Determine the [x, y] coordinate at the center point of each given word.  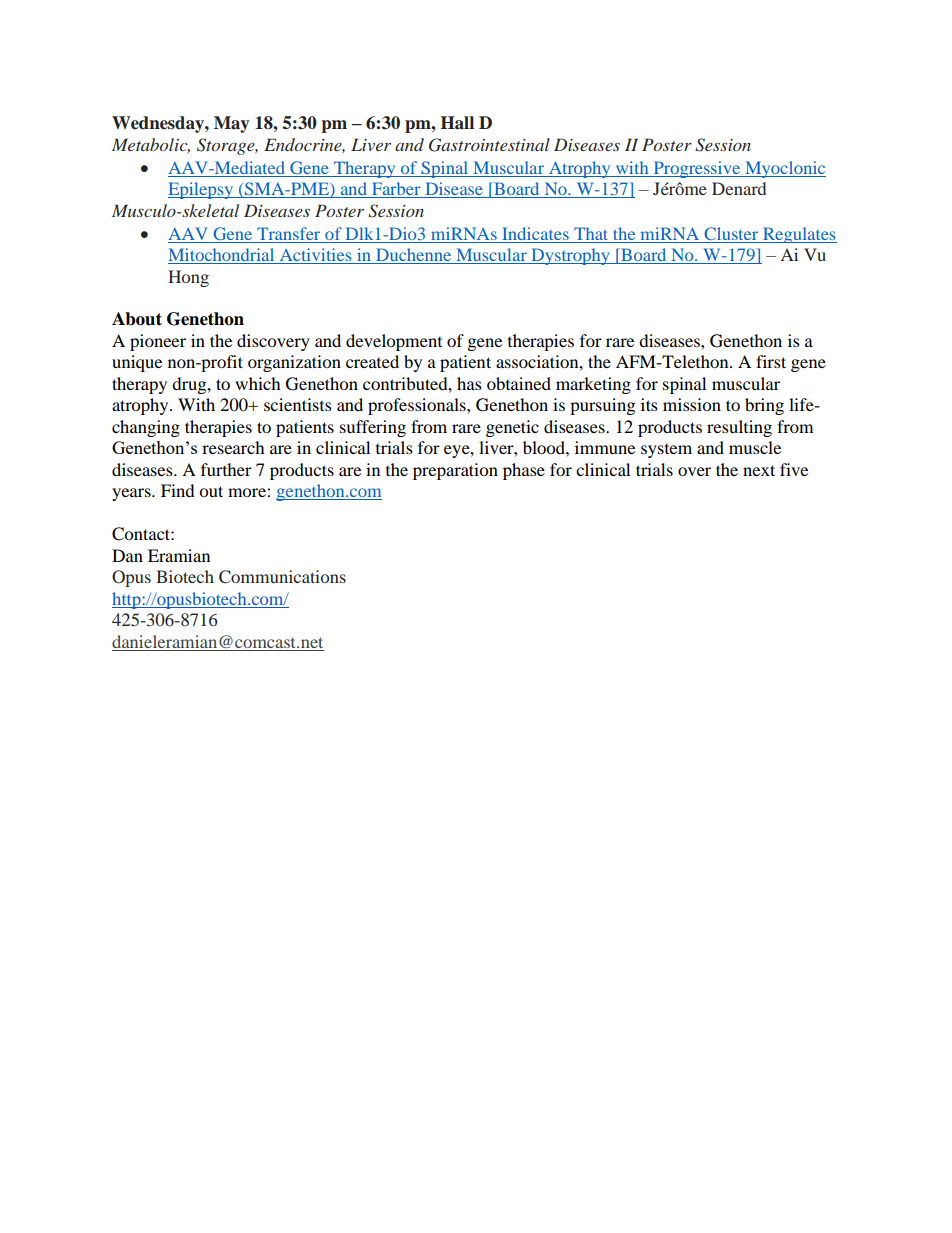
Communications [282, 577]
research [233, 447]
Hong [188, 278]
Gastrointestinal [489, 145]
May [231, 124]
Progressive [697, 169]
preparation [455, 471]
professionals [418, 406]
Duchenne [414, 256]
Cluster [731, 233]
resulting [739, 428]
